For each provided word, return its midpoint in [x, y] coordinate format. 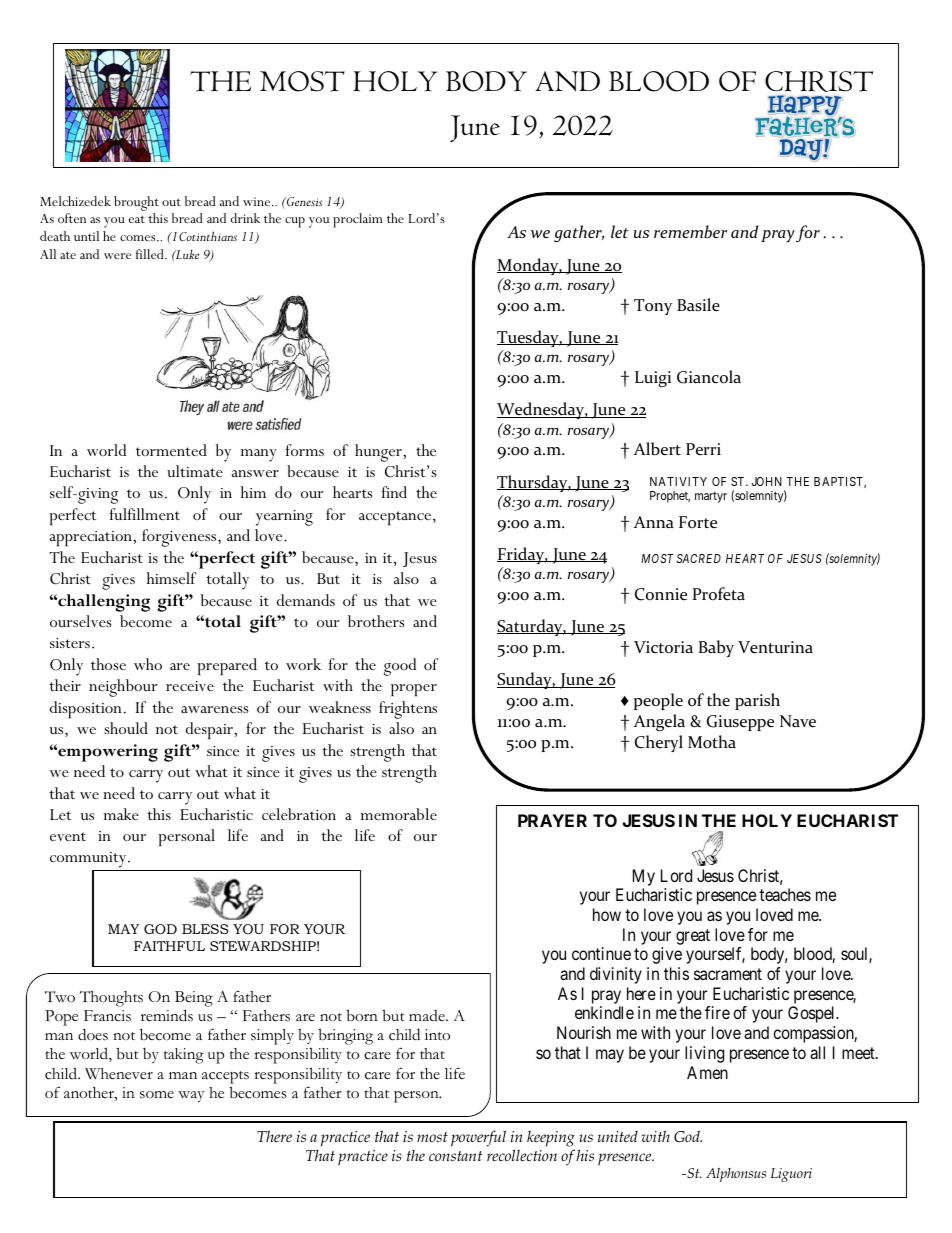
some [157, 1095]
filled [151, 254]
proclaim [358, 220]
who [148, 664]
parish [757, 701]
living [704, 1054]
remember [690, 231]
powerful [478, 1138]
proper [414, 690]
